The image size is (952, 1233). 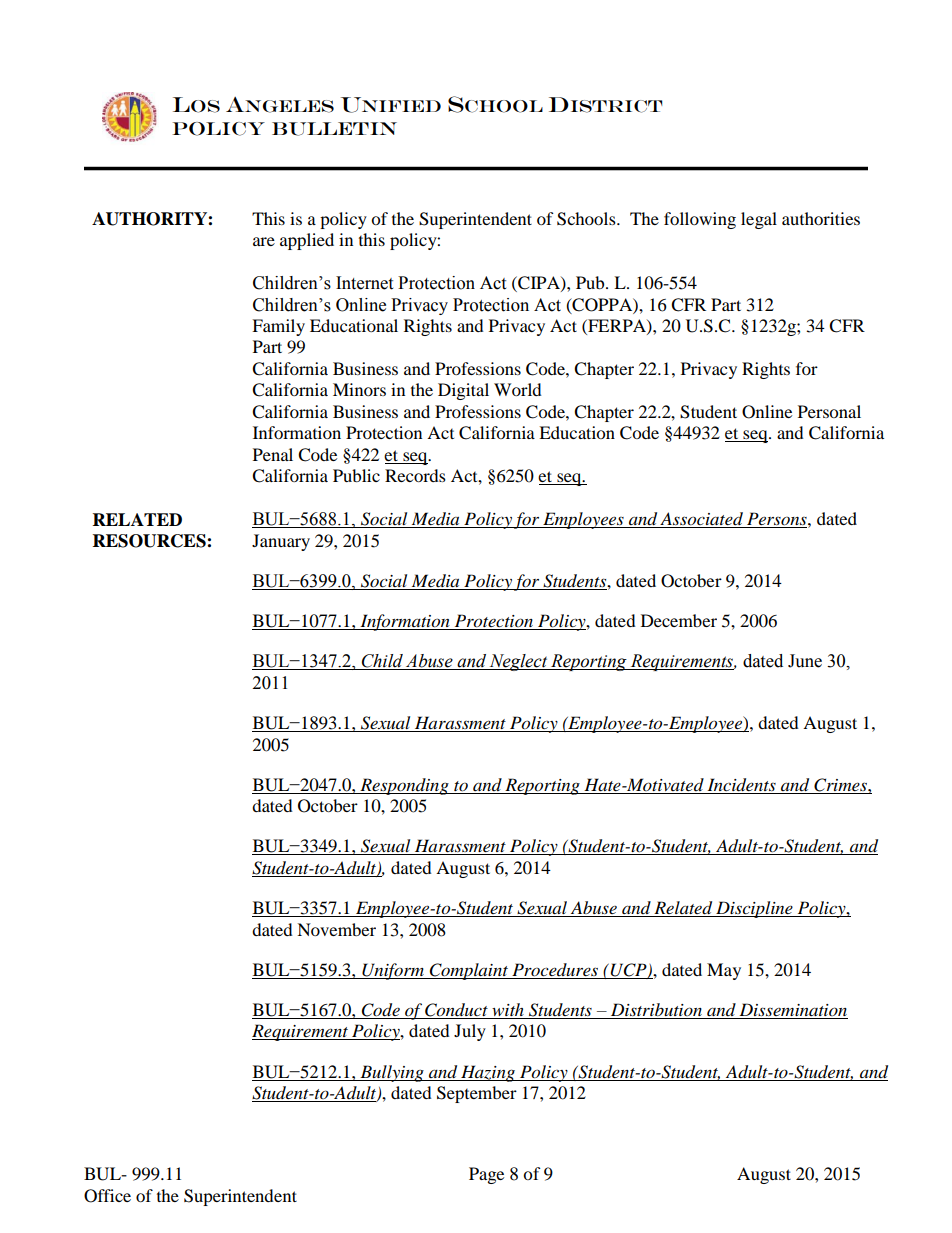 What do you see at coordinates (463, 391) in the screenshot?
I see `Digital` at bounding box center [463, 391].
